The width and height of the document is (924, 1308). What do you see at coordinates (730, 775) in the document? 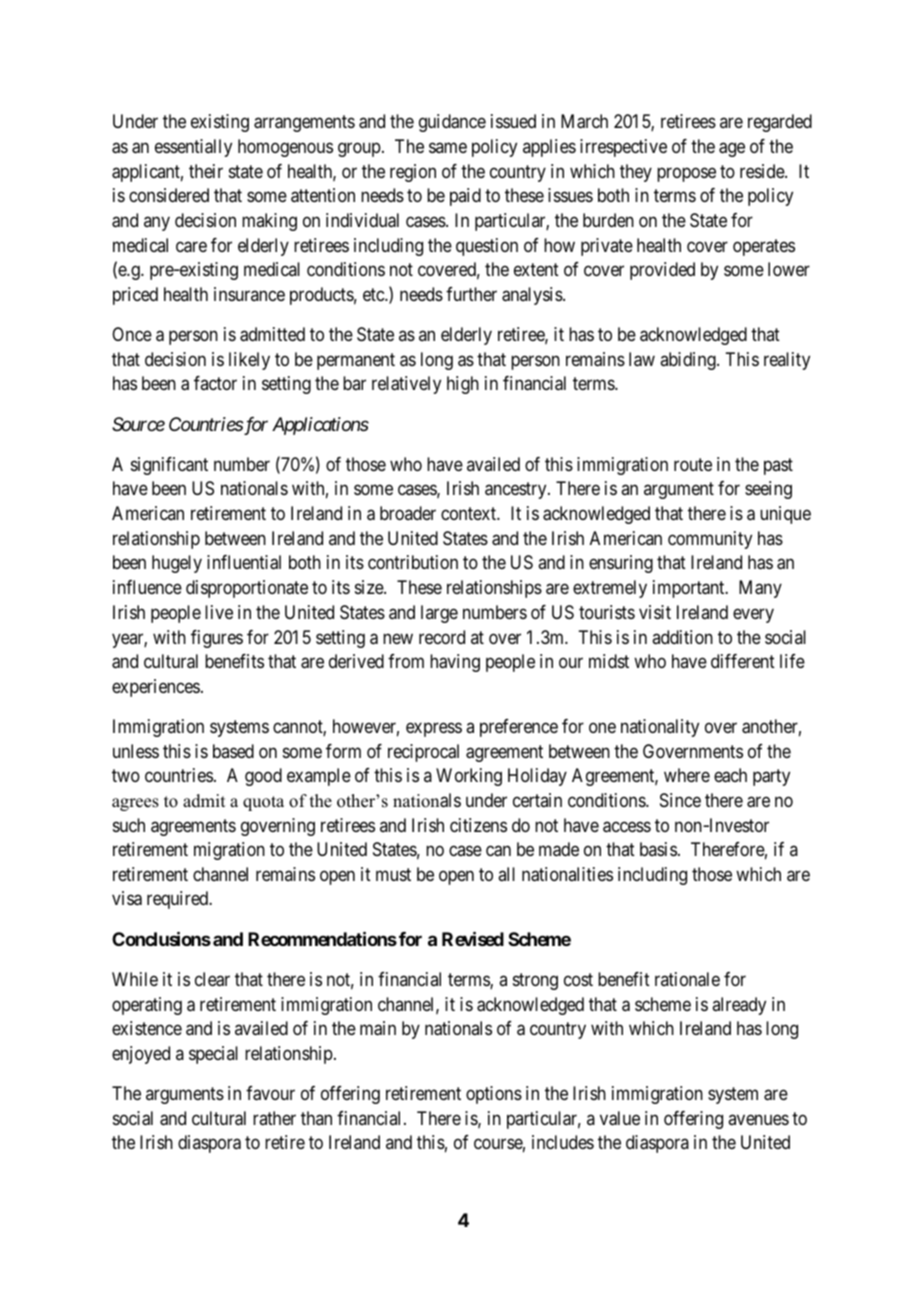
I see `each` at bounding box center [730, 775].
